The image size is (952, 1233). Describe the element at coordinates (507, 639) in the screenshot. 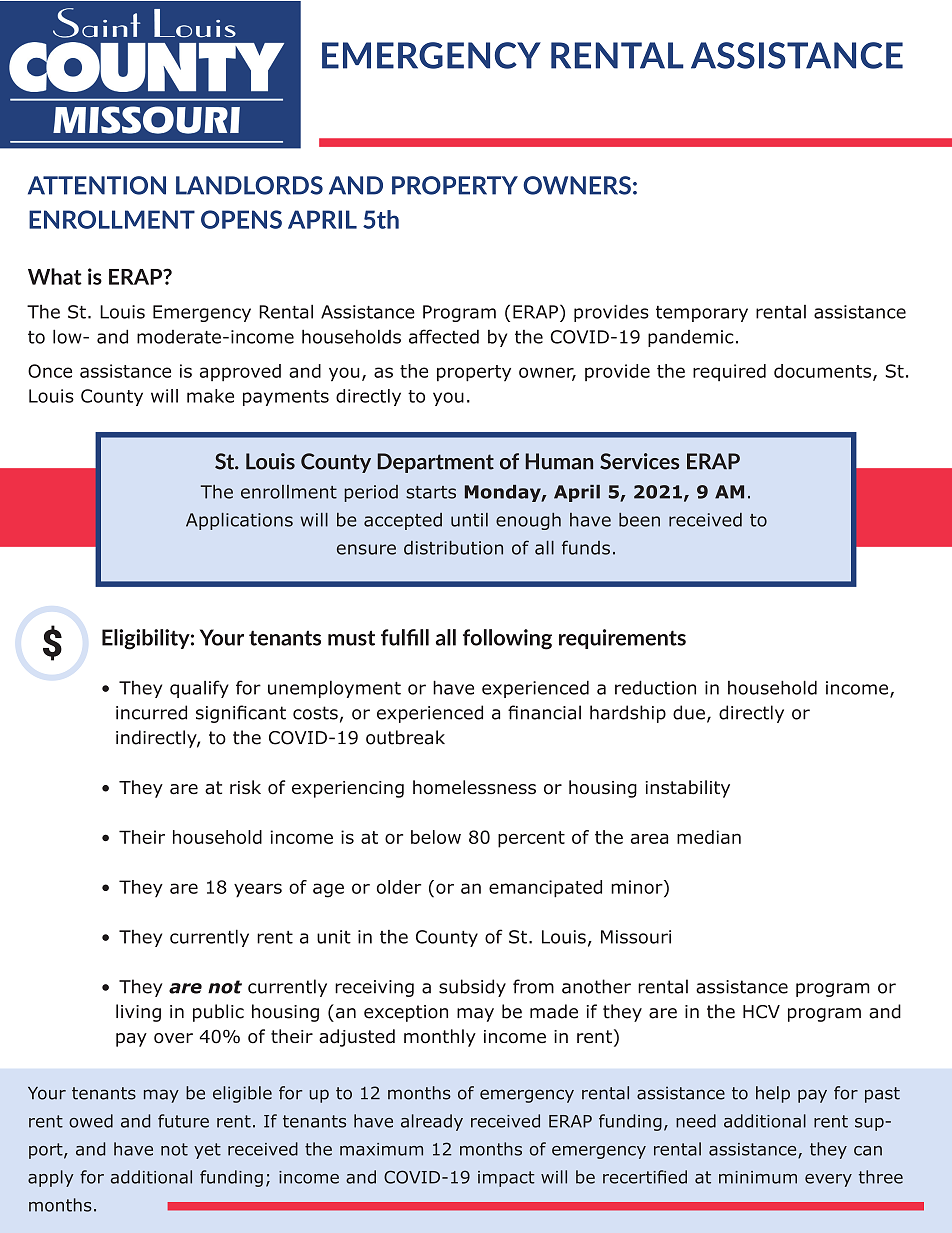

I see `following` at that location.
